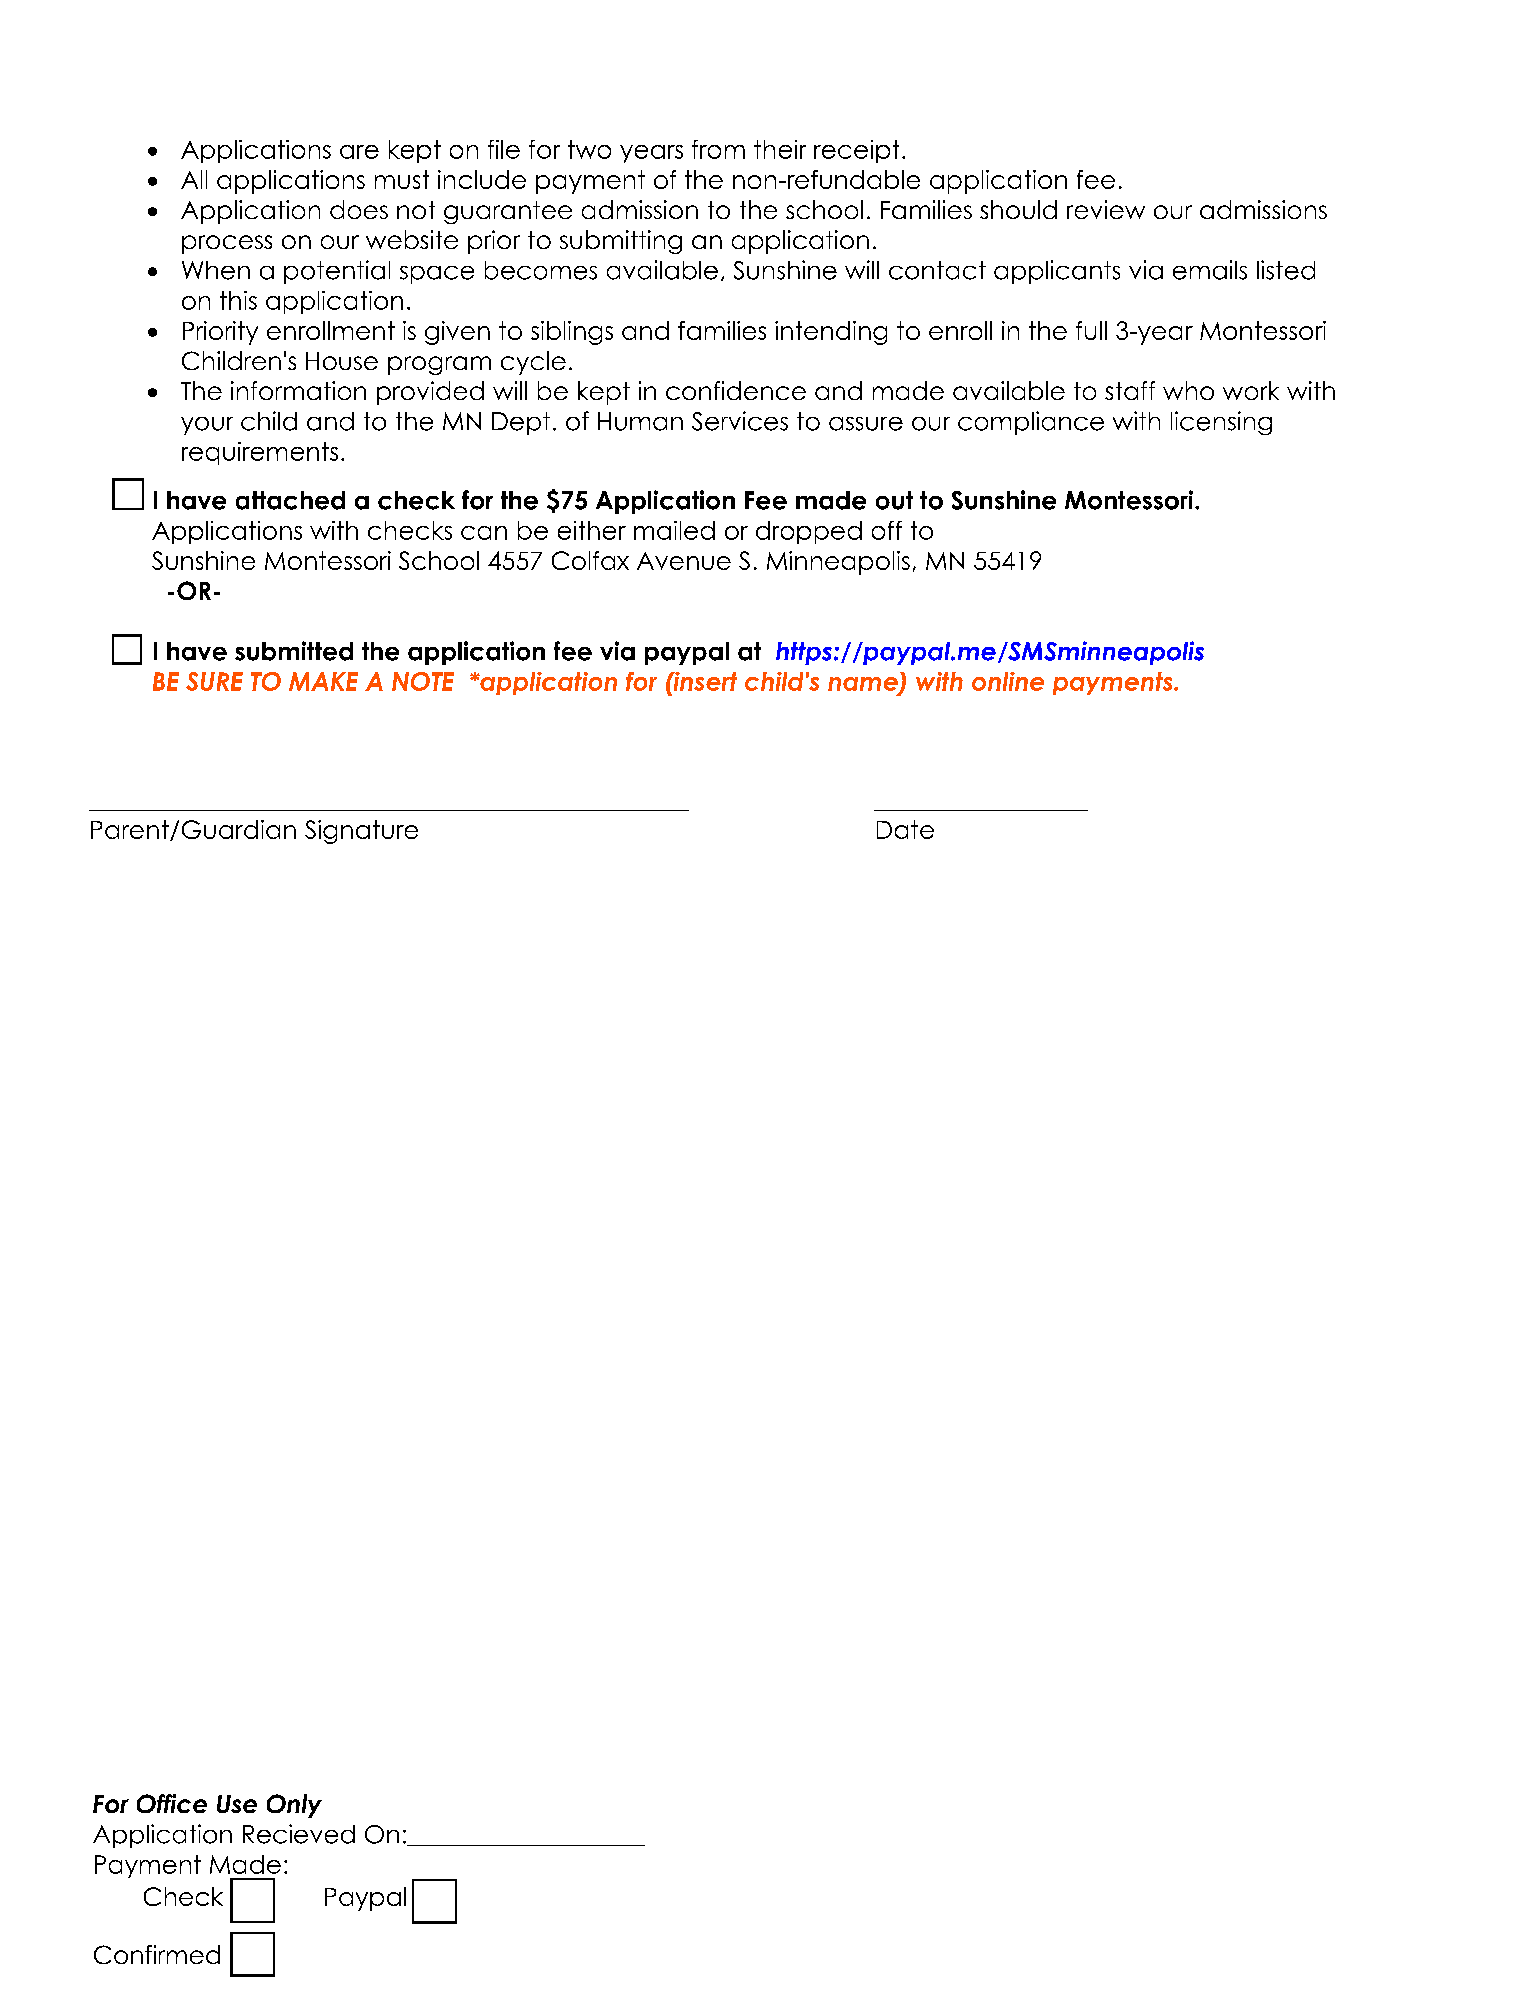 Image resolution: width=1537 pixels, height=1989 pixels. I want to click on does, so click(359, 209).
